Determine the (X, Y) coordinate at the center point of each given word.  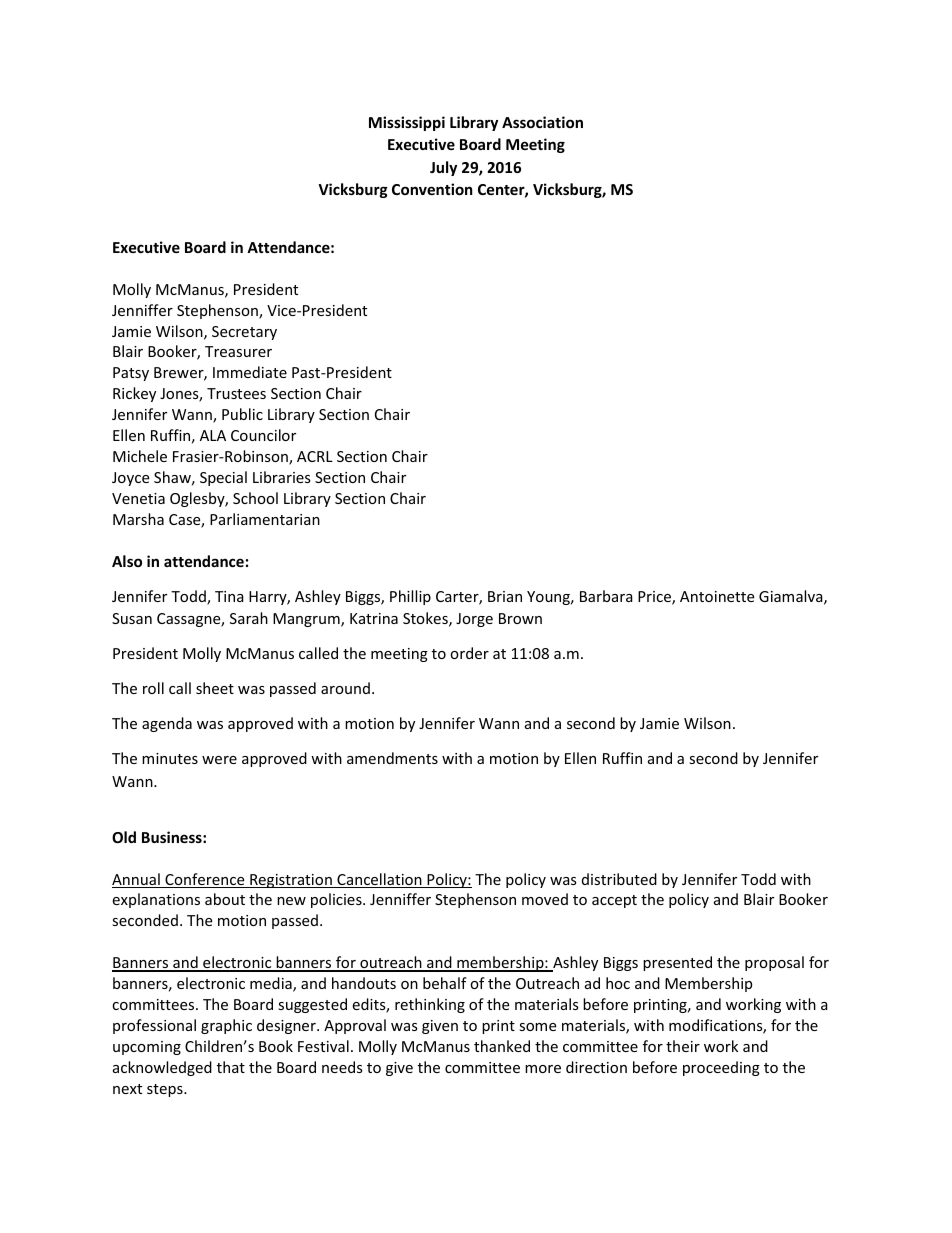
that (231, 1067)
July (443, 168)
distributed (619, 879)
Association (542, 122)
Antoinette (717, 596)
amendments (392, 758)
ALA (213, 435)
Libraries (282, 477)
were (219, 760)
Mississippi (407, 123)
